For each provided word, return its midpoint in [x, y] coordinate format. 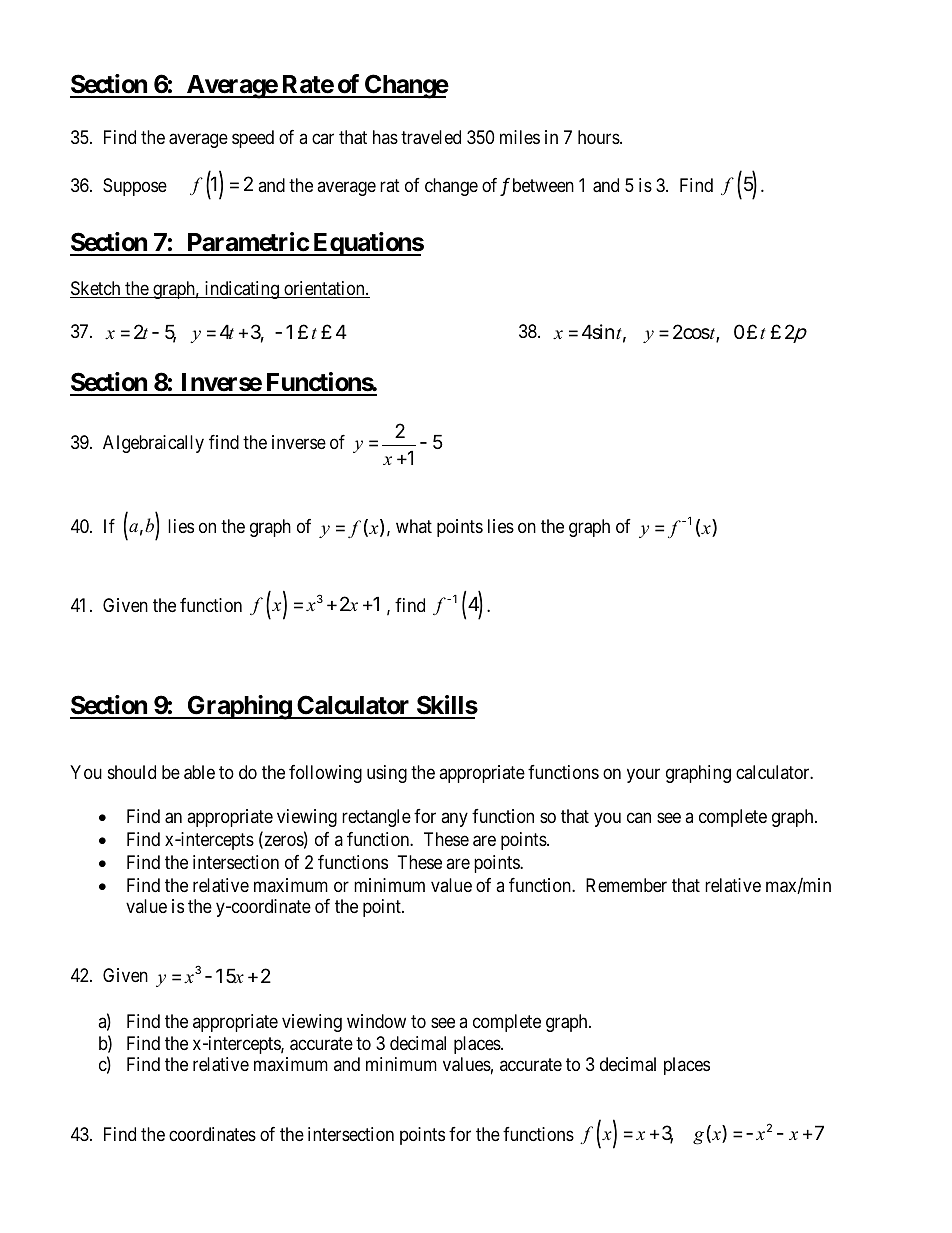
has [385, 137]
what [414, 526]
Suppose [135, 187]
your [643, 776]
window [376, 1021]
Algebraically [153, 444]
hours [599, 137]
